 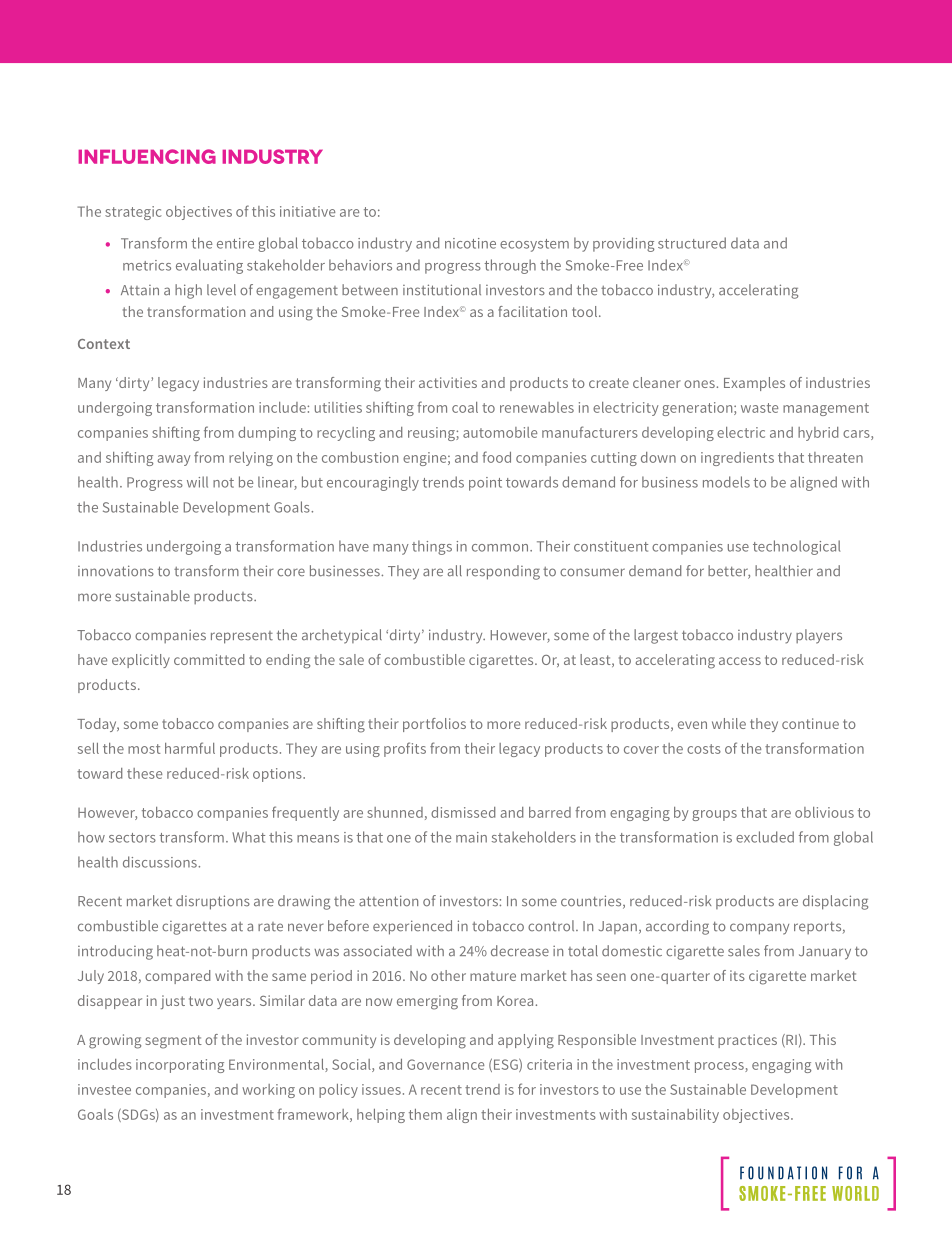 I want to click on incorporating, so click(x=180, y=1066).
